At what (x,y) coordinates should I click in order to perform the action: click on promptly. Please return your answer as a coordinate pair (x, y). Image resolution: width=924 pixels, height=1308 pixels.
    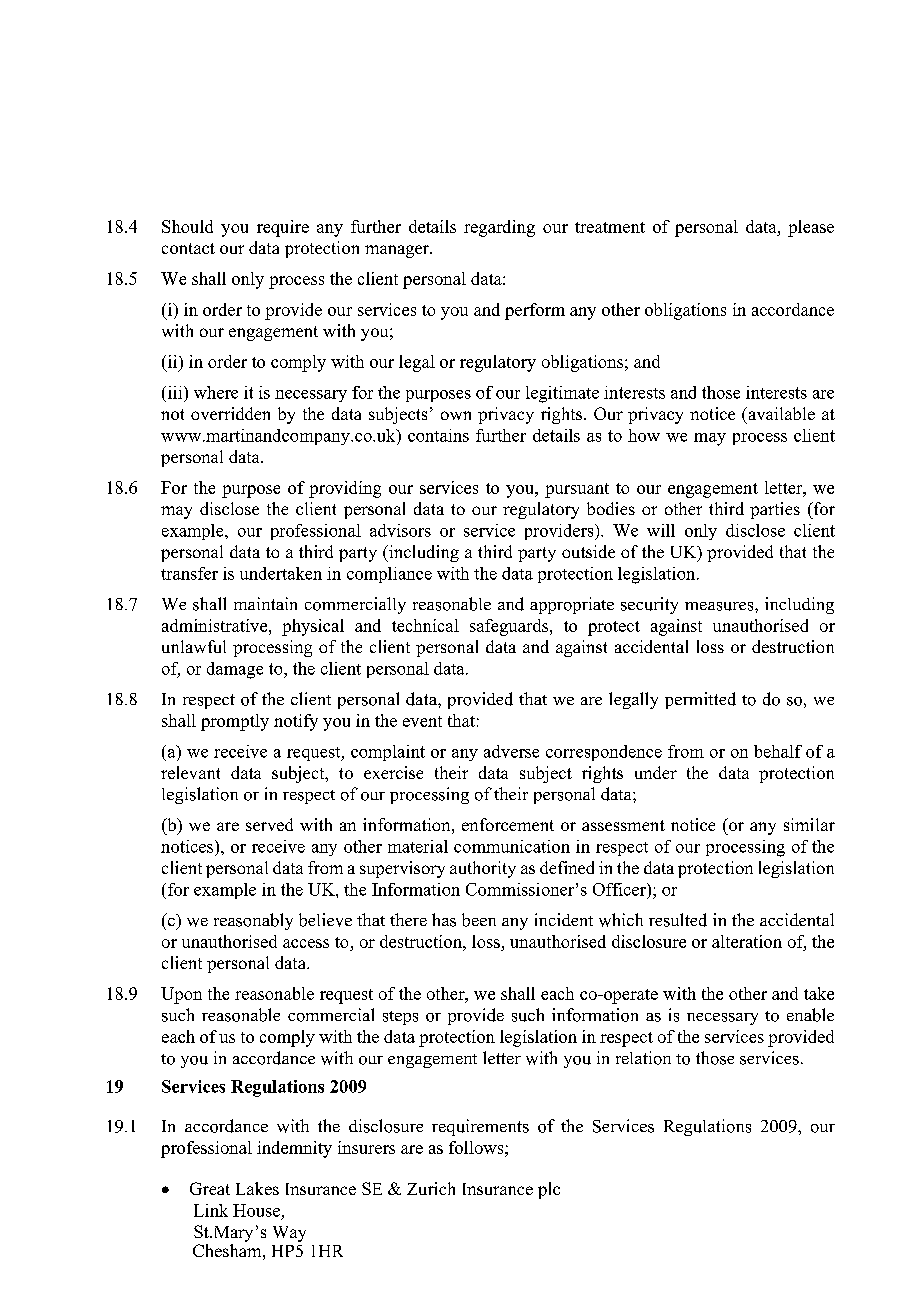
    Looking at the image, I should click on (235, 722).
